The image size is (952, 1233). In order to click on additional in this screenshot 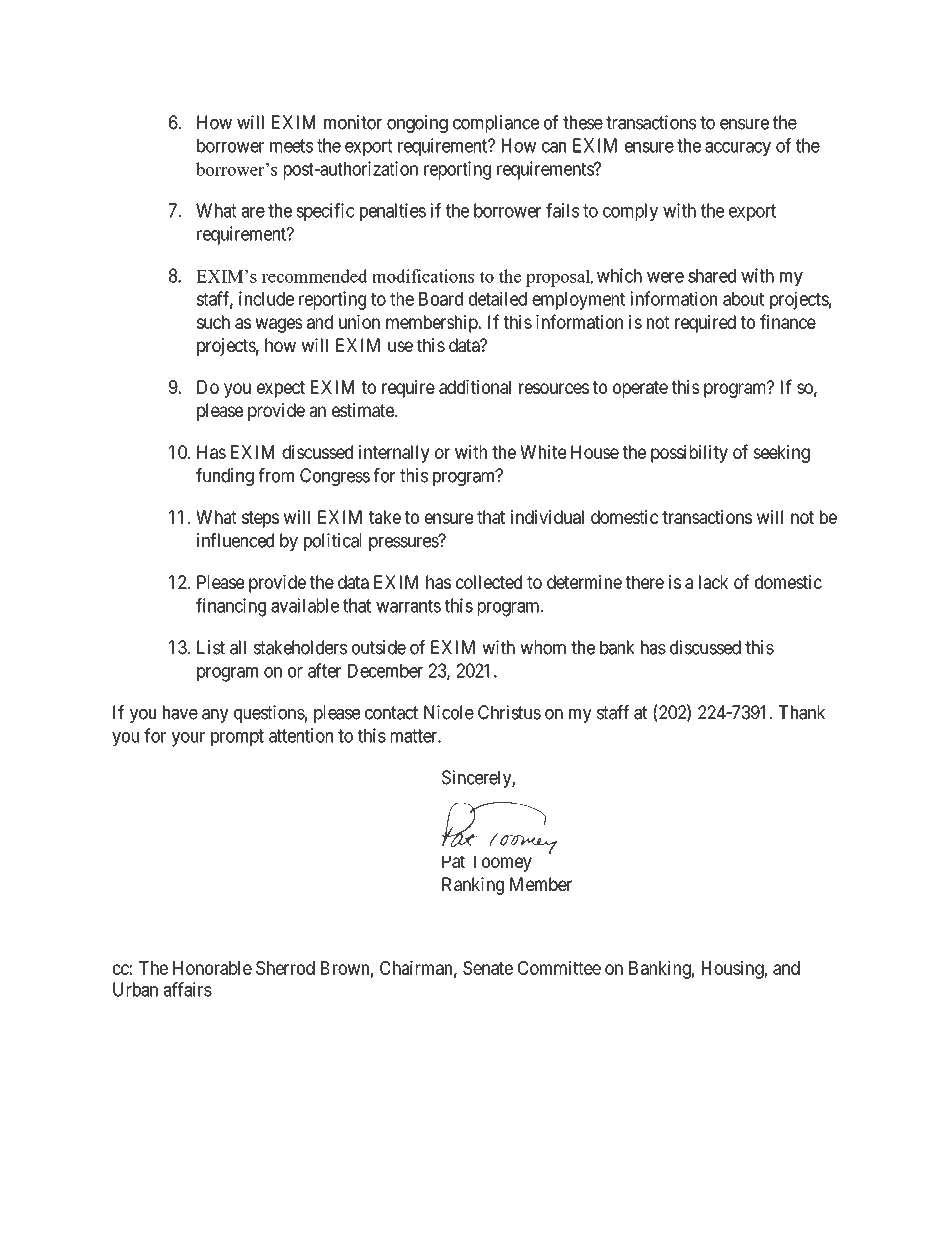, I will do `click(475, 387)`.
